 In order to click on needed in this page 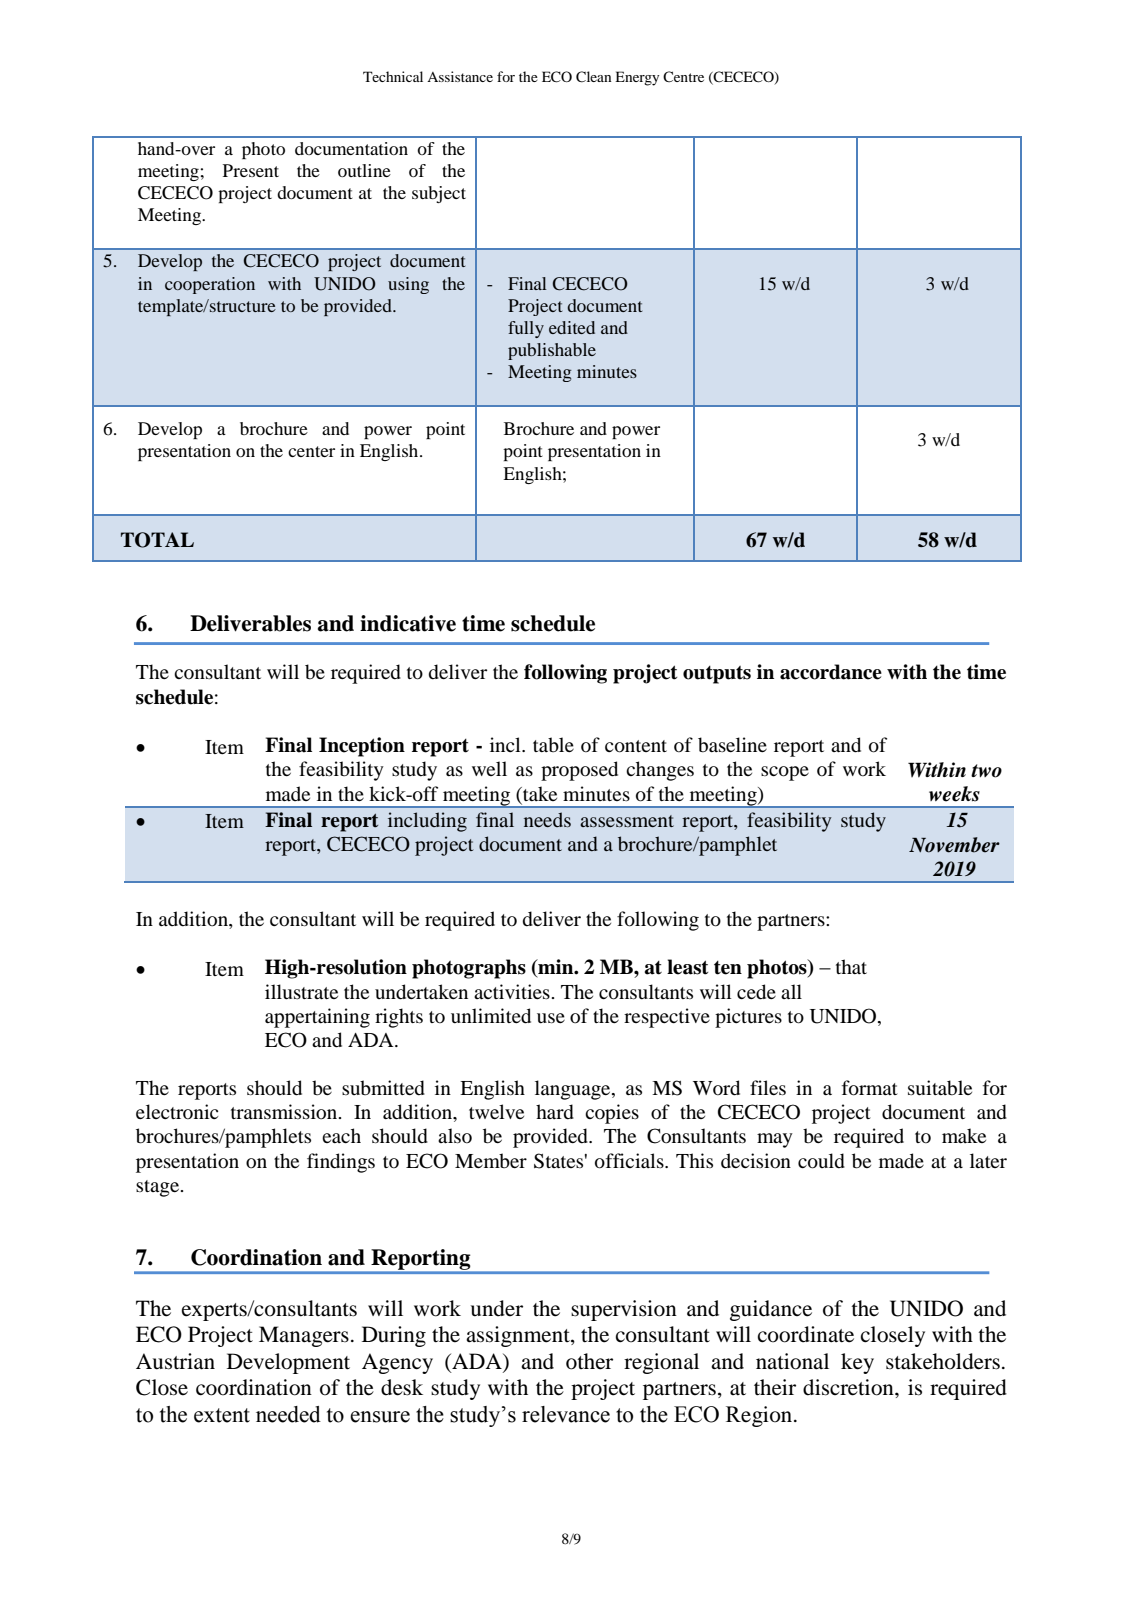, I will do `click(288, 1414)`.
